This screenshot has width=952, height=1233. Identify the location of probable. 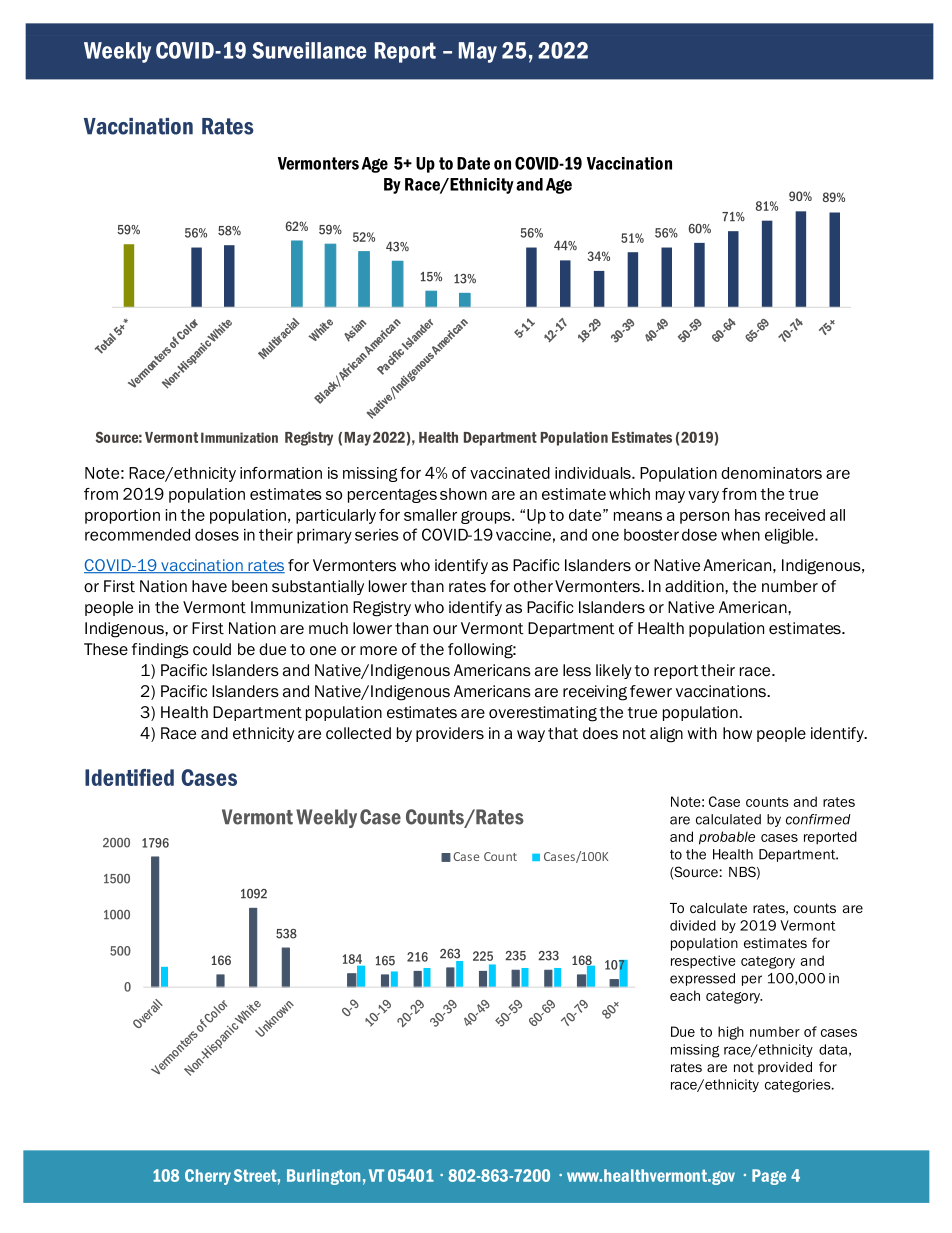
(727, 838).
